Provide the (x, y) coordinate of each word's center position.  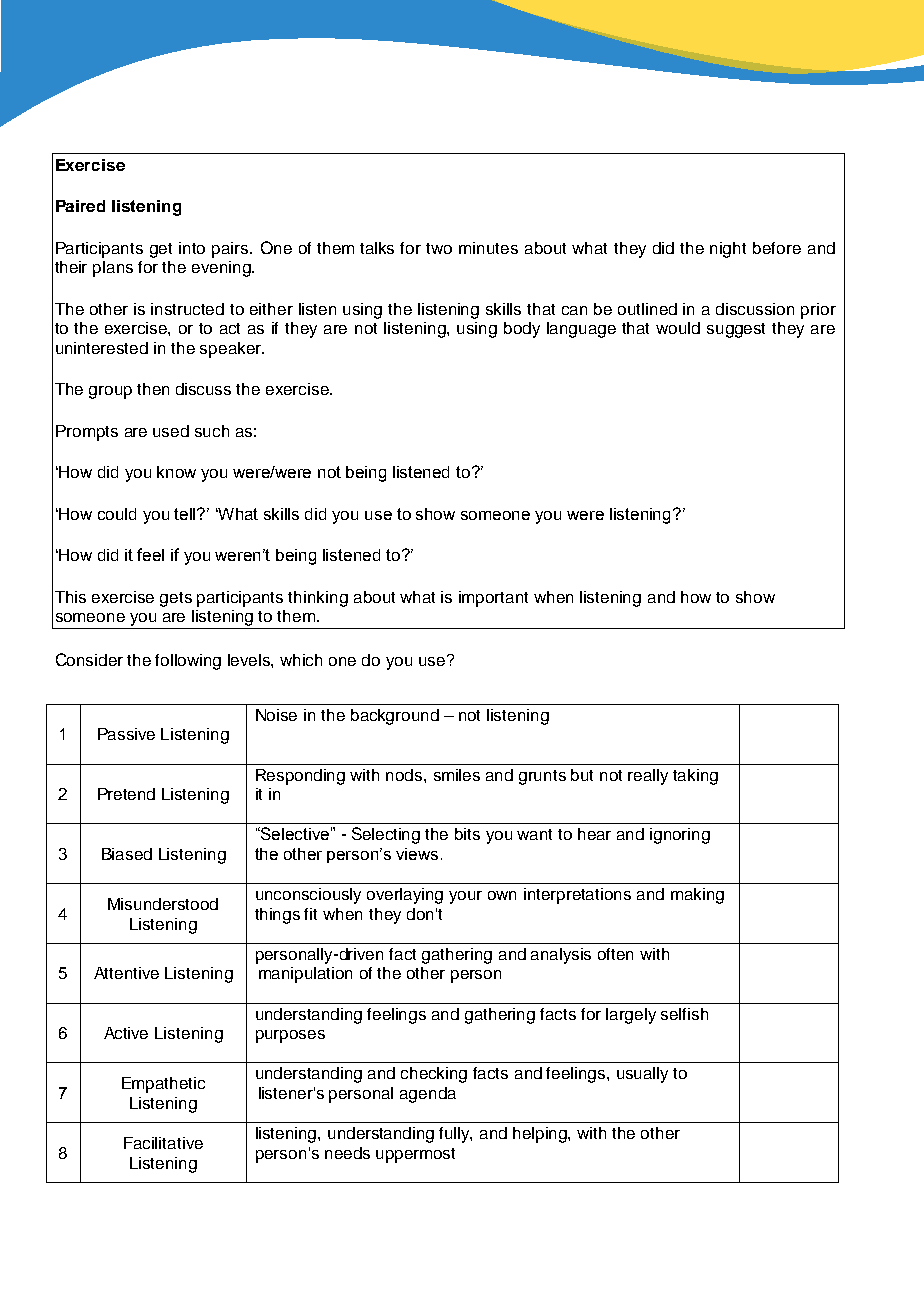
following (188, 662)
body (522, 330)
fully (455, 1135)
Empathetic (163, 1085)
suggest (736, 330)
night (728, 250)
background (395, 717)
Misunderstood (163, 904)
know (176, 472)
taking (695, 777)
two (439, 248)
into (192, 248)
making (697, 896)
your (465, 897)
